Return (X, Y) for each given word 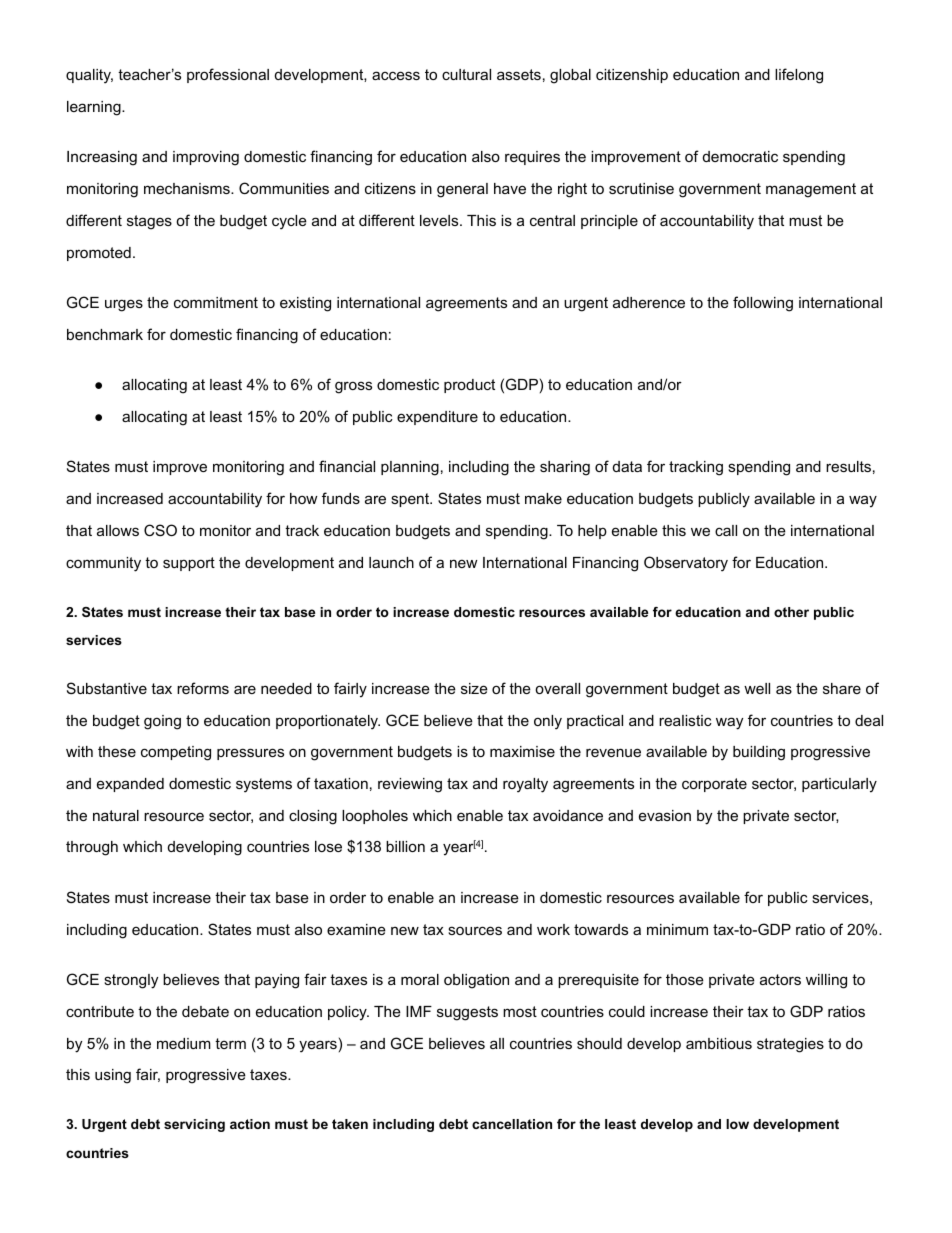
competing (176, 753)
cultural (466, 74)
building (759, 753)
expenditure (437, 418)
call (726, 530)
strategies (790, 1045)
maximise (522, 751)
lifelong (799, 76)
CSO (160, 530)
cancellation (512, 1124)
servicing (194, 1125)
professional (228, 75)
